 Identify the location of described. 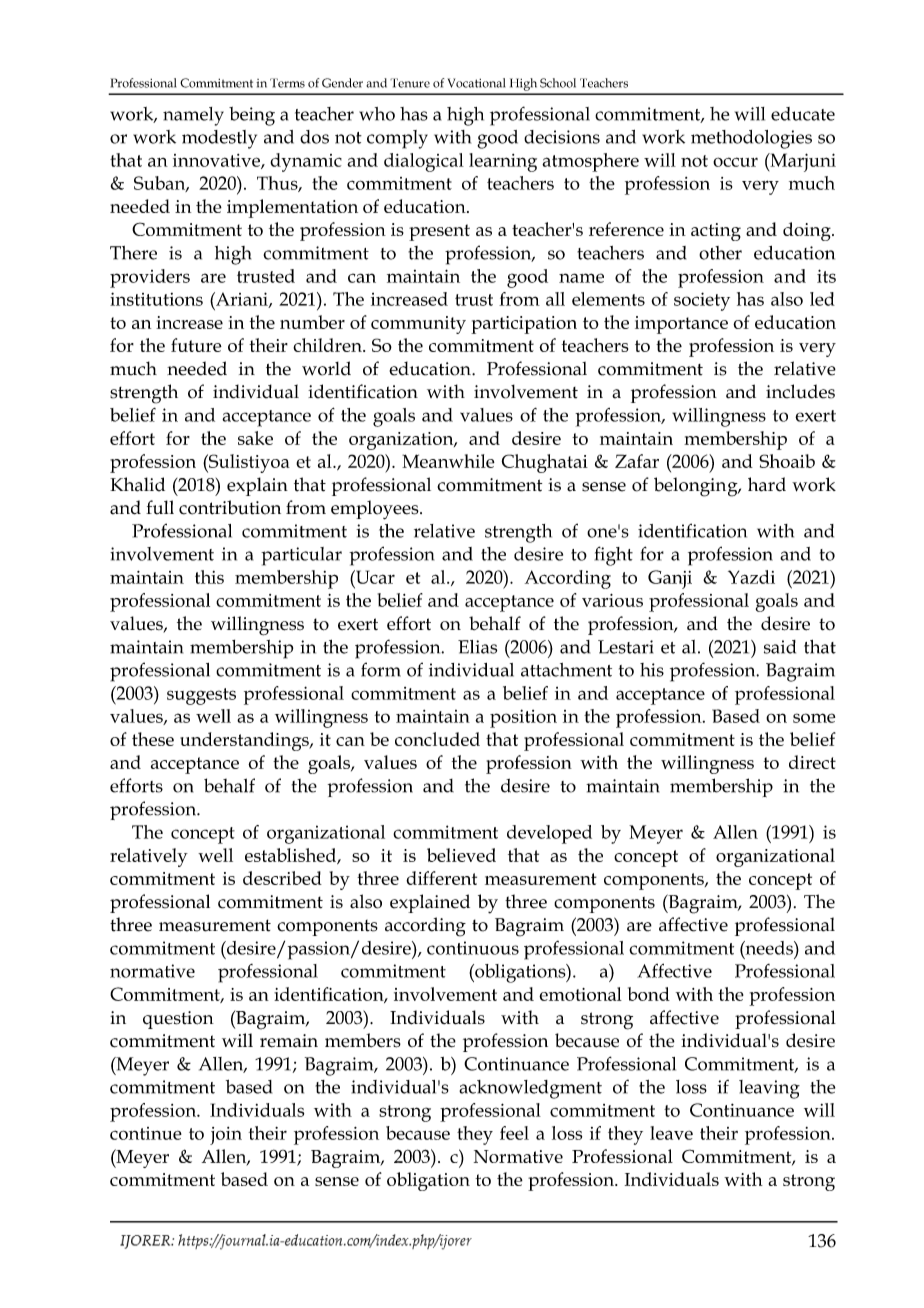
(282, 878).
